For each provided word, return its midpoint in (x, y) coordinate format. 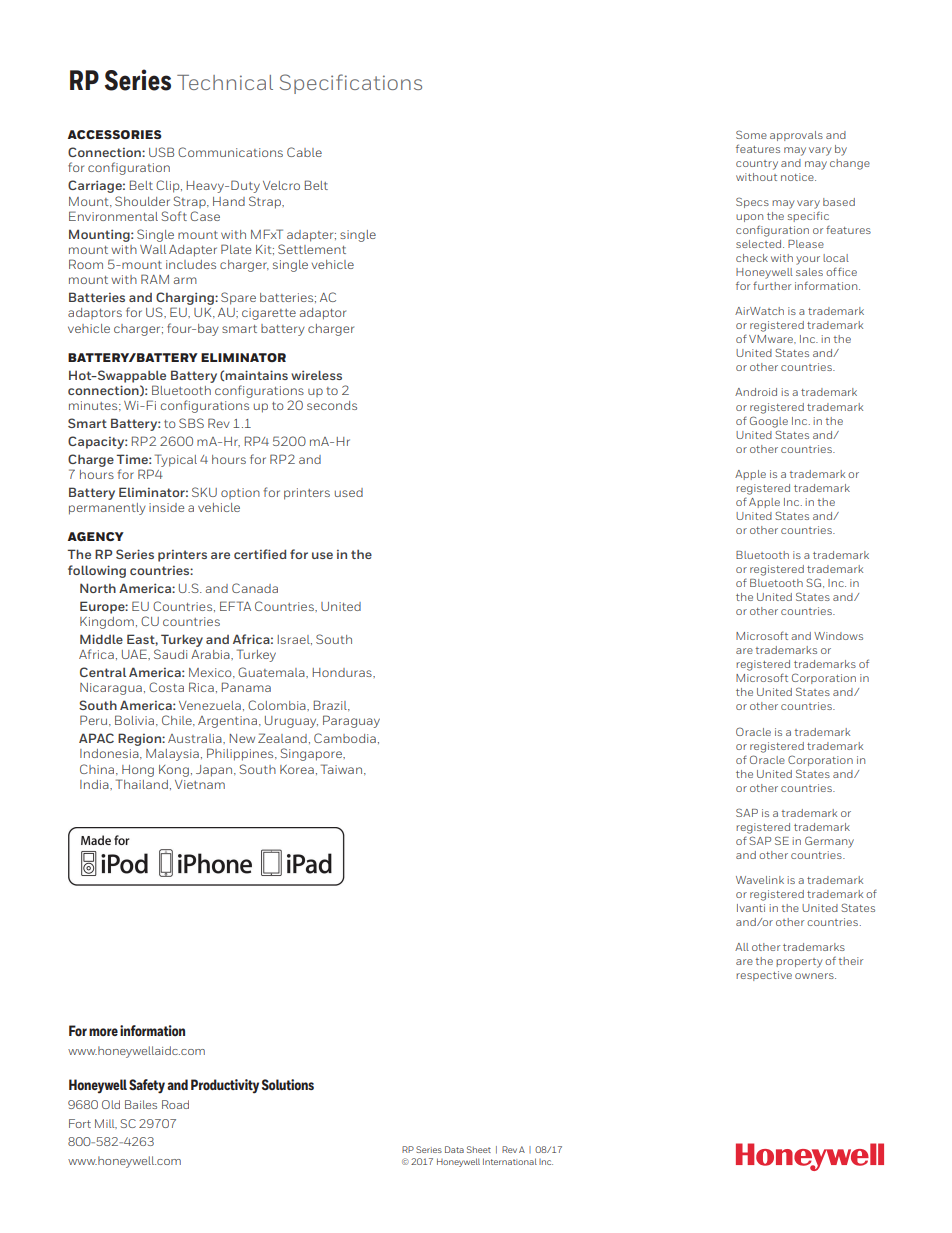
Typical (176, 460)
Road (175, 1104)
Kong (174, 771)
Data (454, 1149)
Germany (829, 842)
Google (769, 422)
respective (764, 976)
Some (751, 134)
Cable (304, 152)
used (349, 492)
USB (161, 152)
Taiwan (341, 769)
